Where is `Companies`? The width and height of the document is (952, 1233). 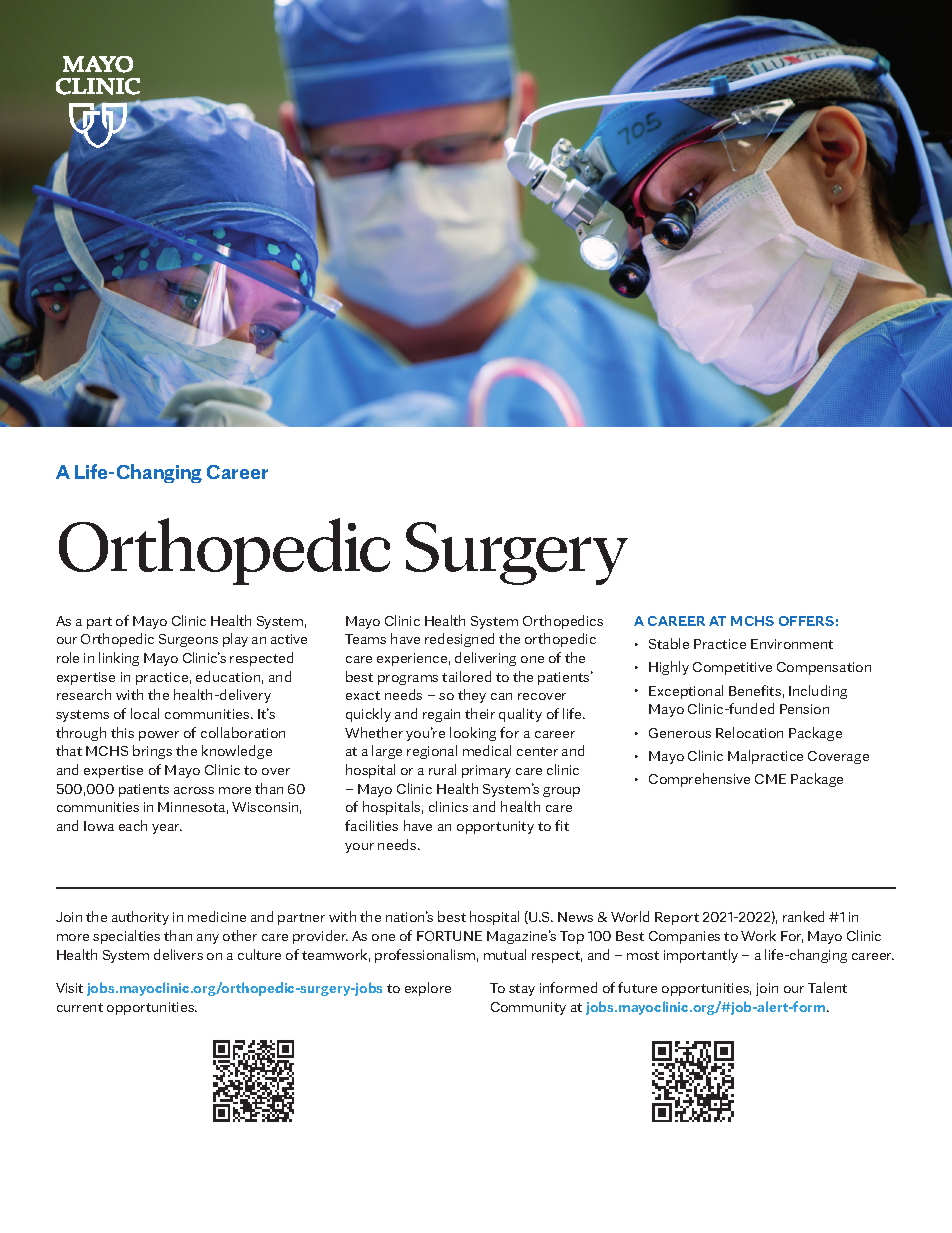 Companies is located at coordinates (684, 937).
